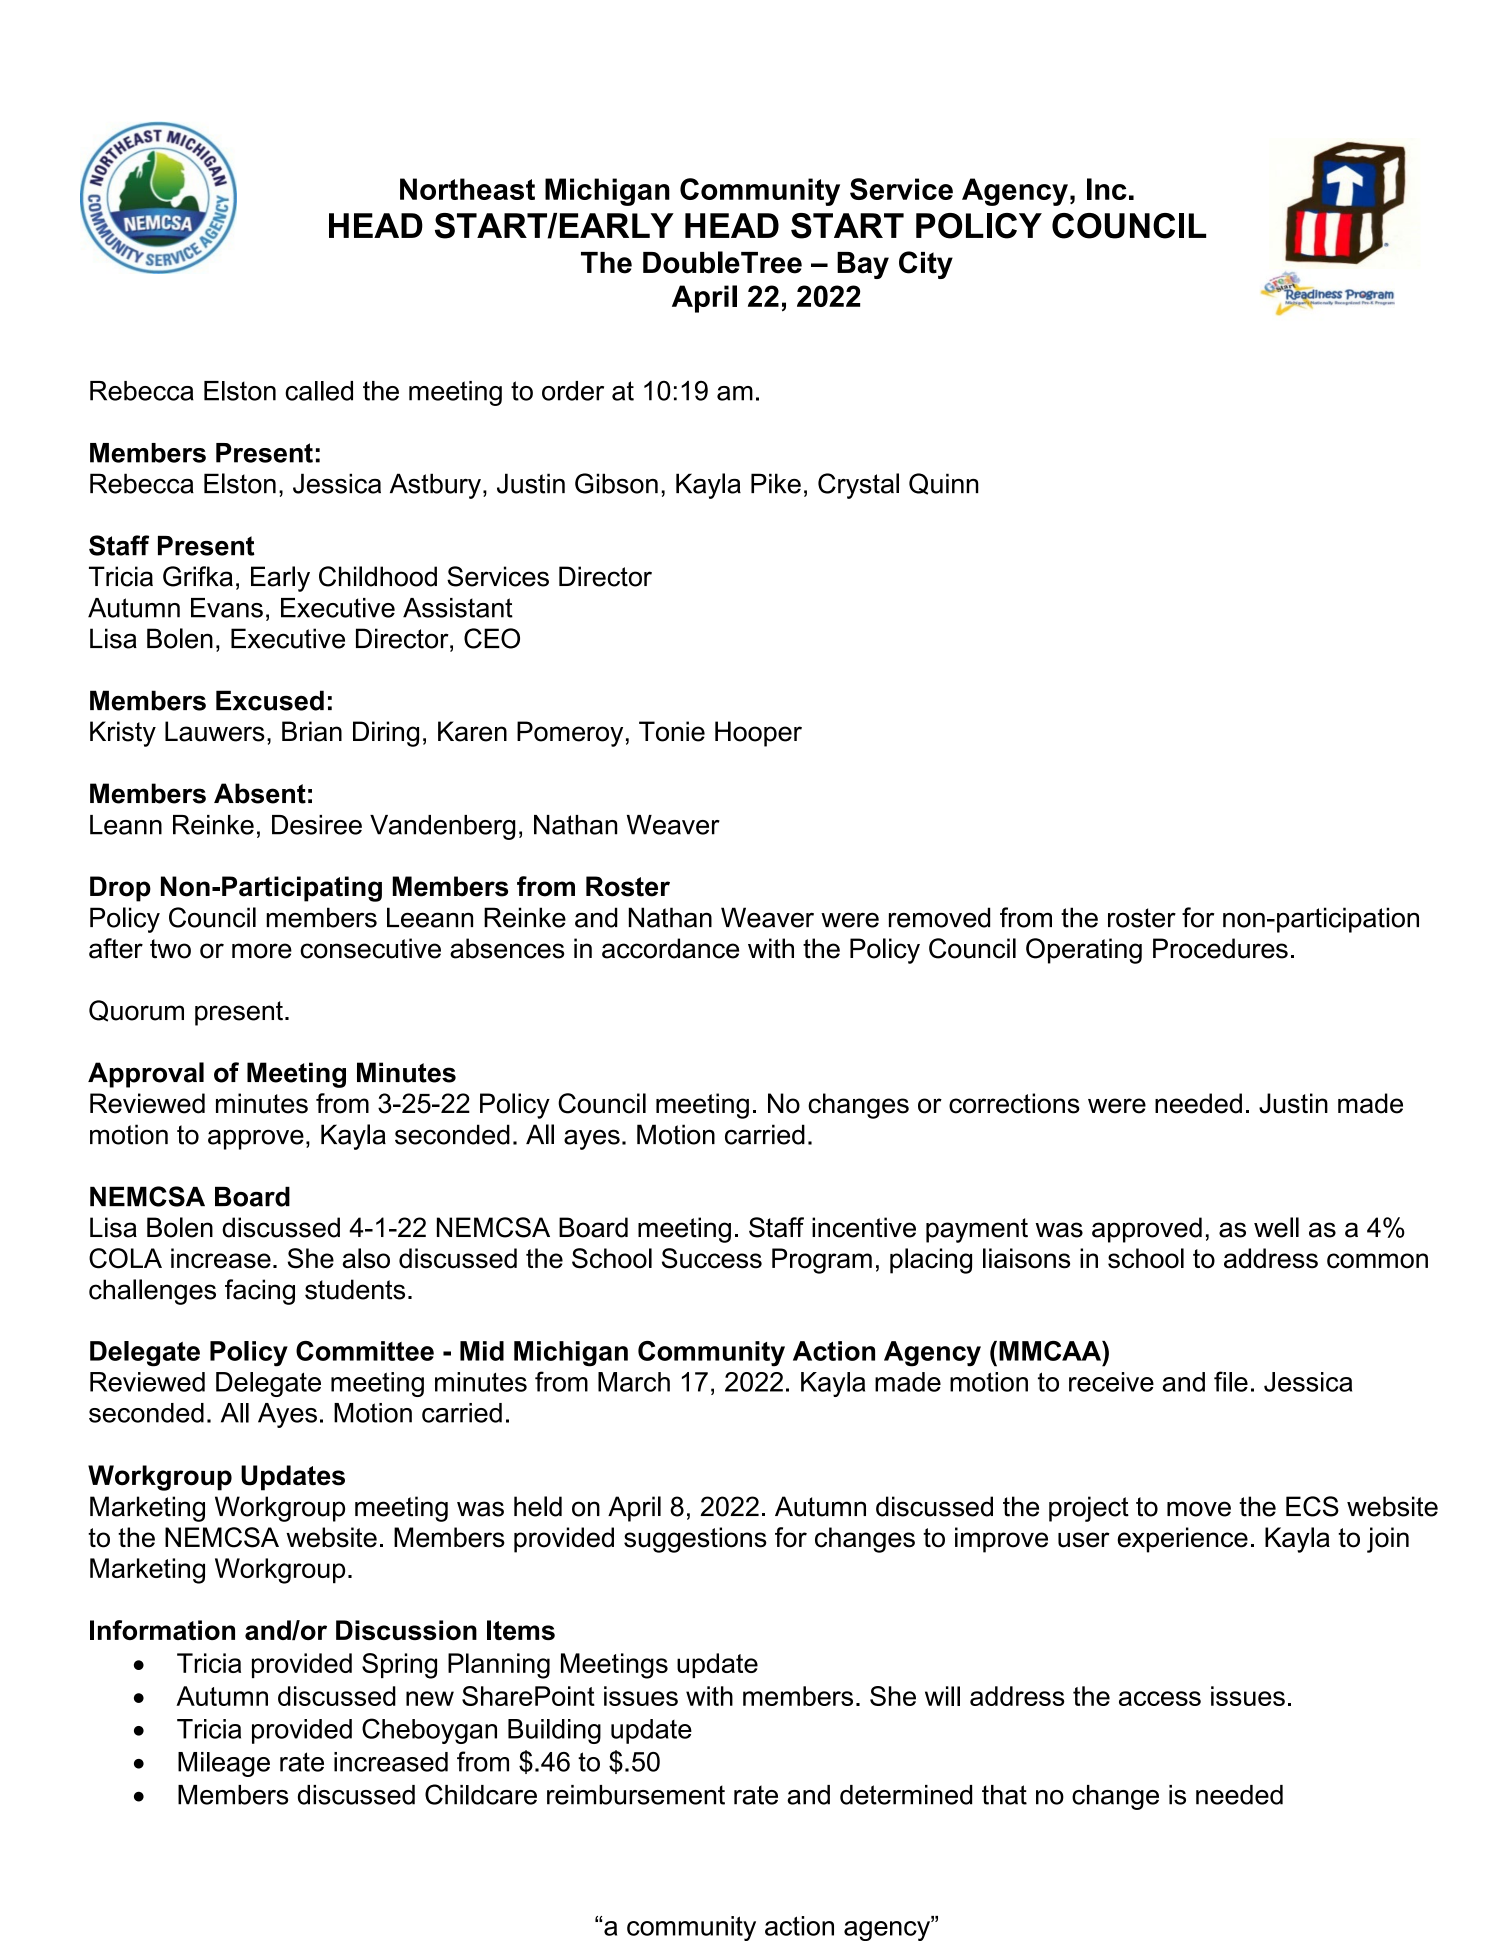  I want to click on Mileage, so click(224, 1764).
